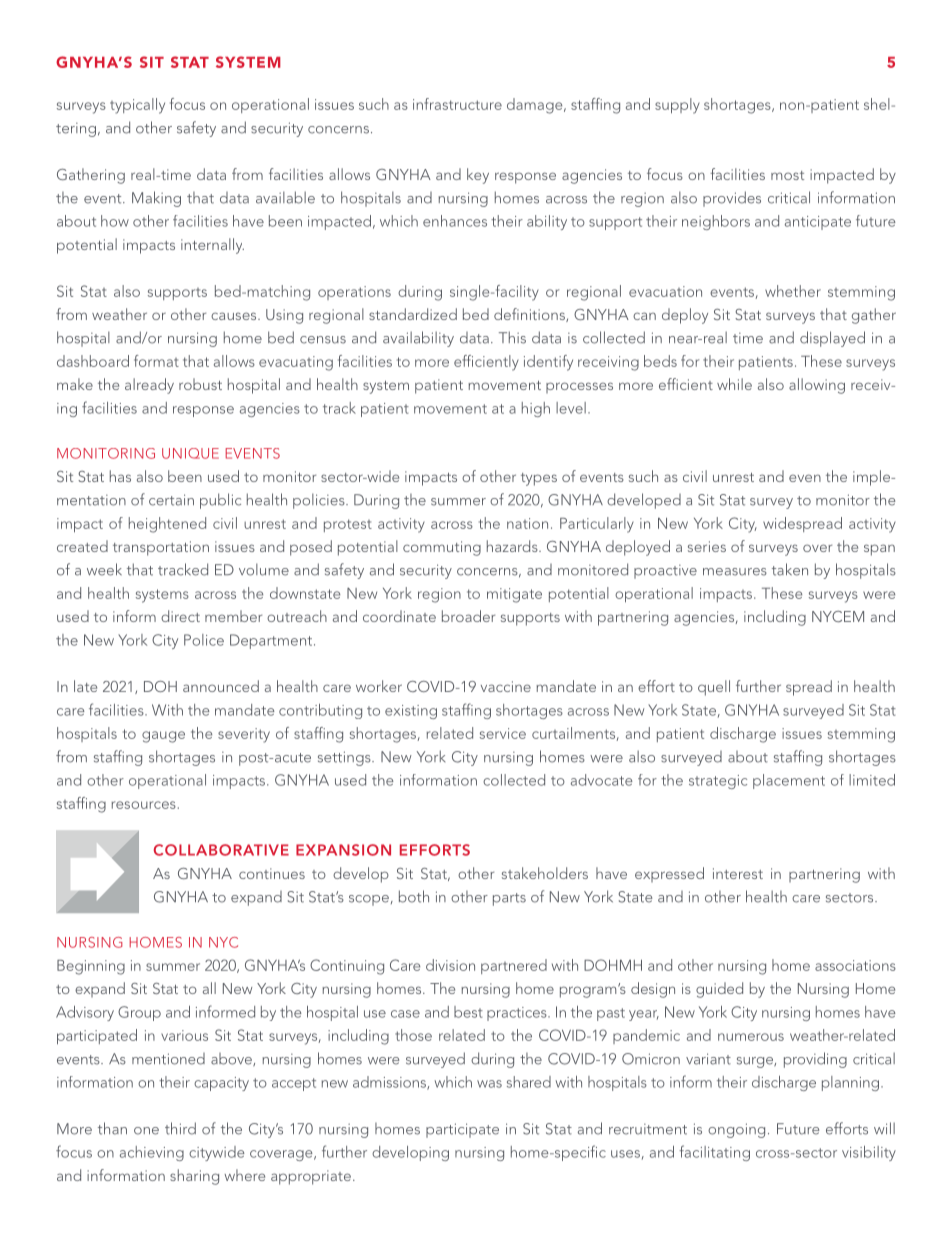  Describe the element at coordinates (152, 1153) in the screenshot. I see `achieving` at that location.
